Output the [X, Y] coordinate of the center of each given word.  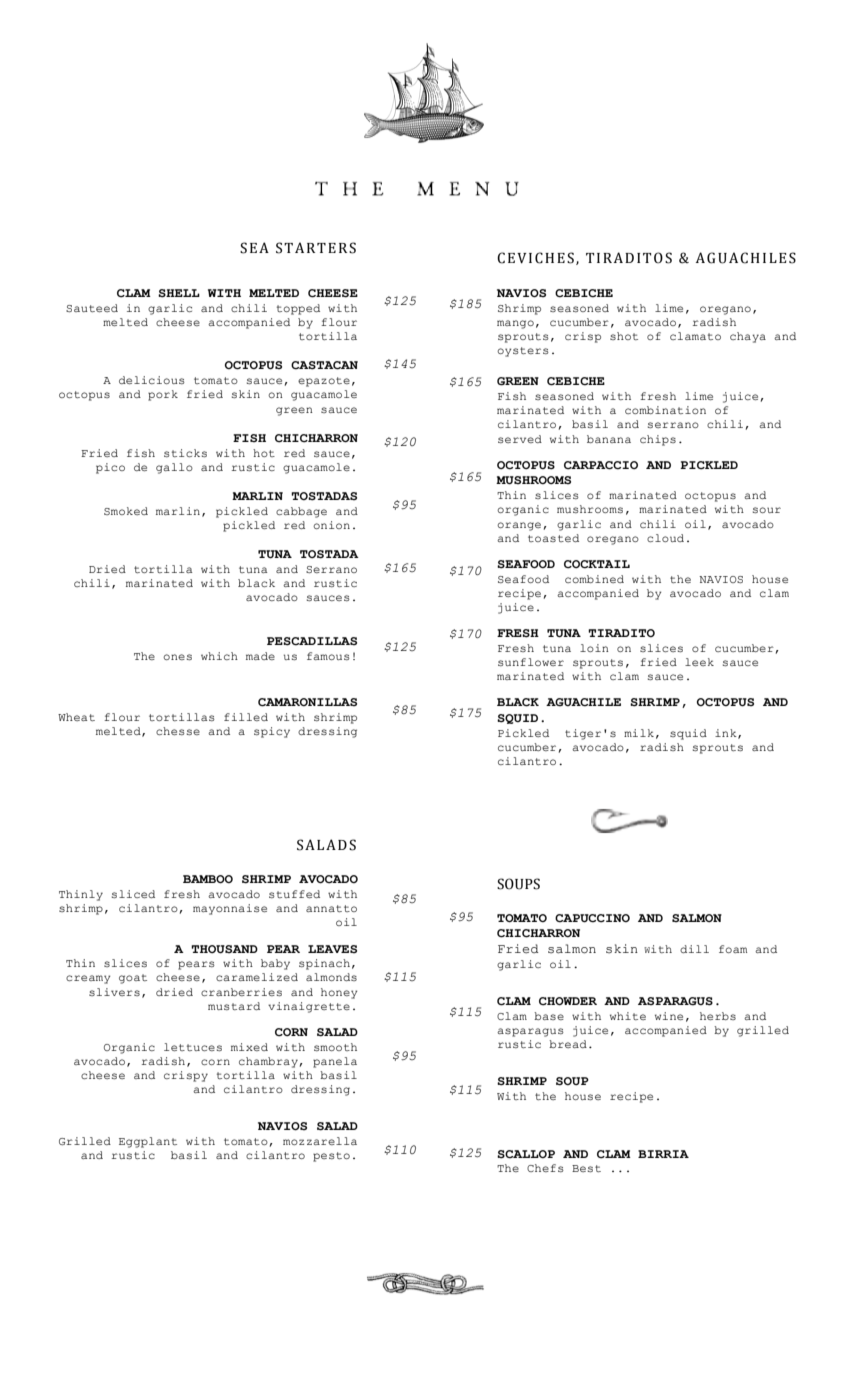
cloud [665, 538]
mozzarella [320, 1141]
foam [733, 949]
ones [177, 657]
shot [624, 336]
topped [298, 309]
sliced [133, 894]
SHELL [179, 293]
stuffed [294, 894]
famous [328, 656]
